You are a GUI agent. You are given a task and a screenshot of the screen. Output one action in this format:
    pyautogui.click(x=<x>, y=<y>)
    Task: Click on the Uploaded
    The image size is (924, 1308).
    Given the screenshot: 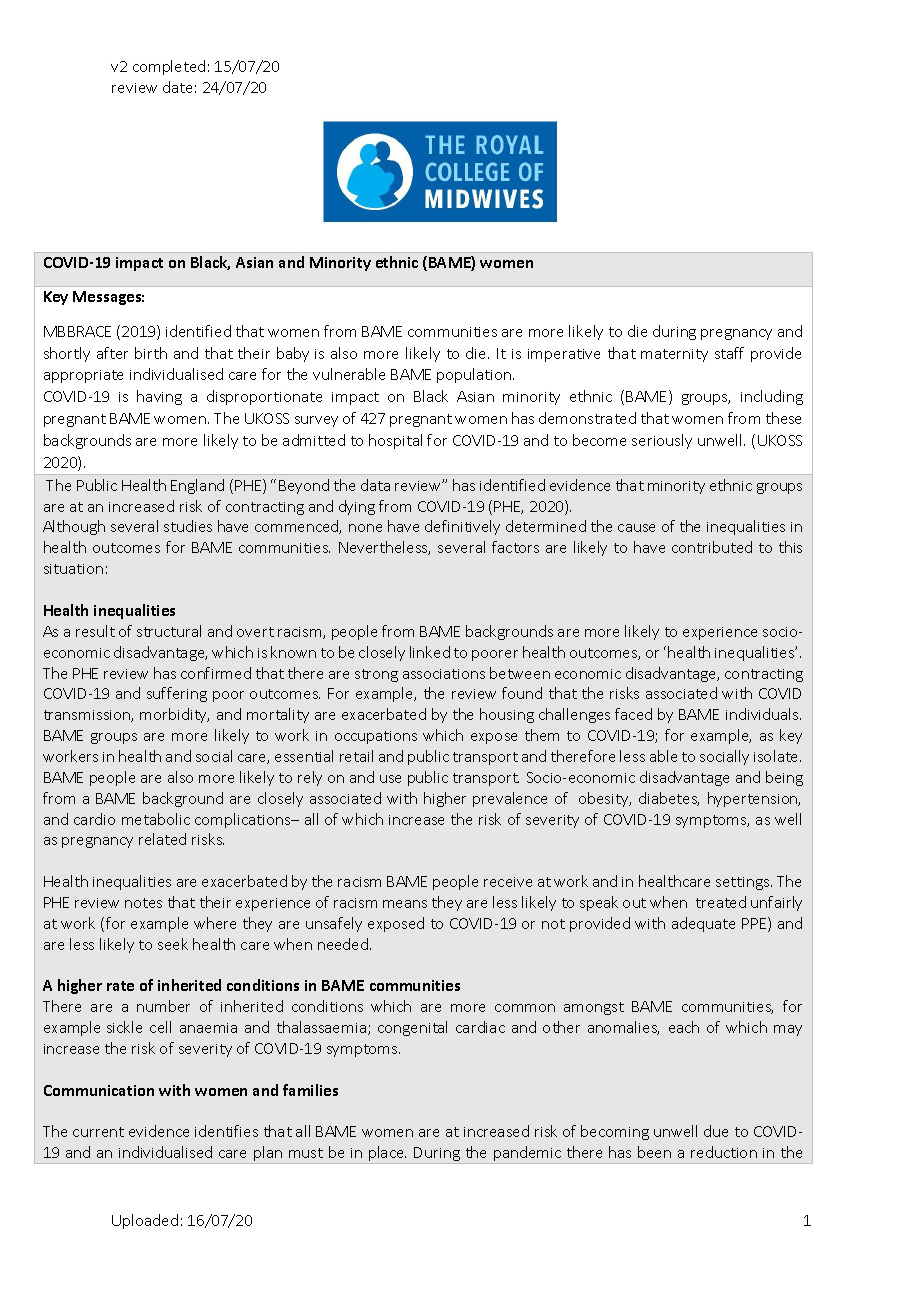 What is the action you would take?
    pyautogui.click(x=145, y=1221)
